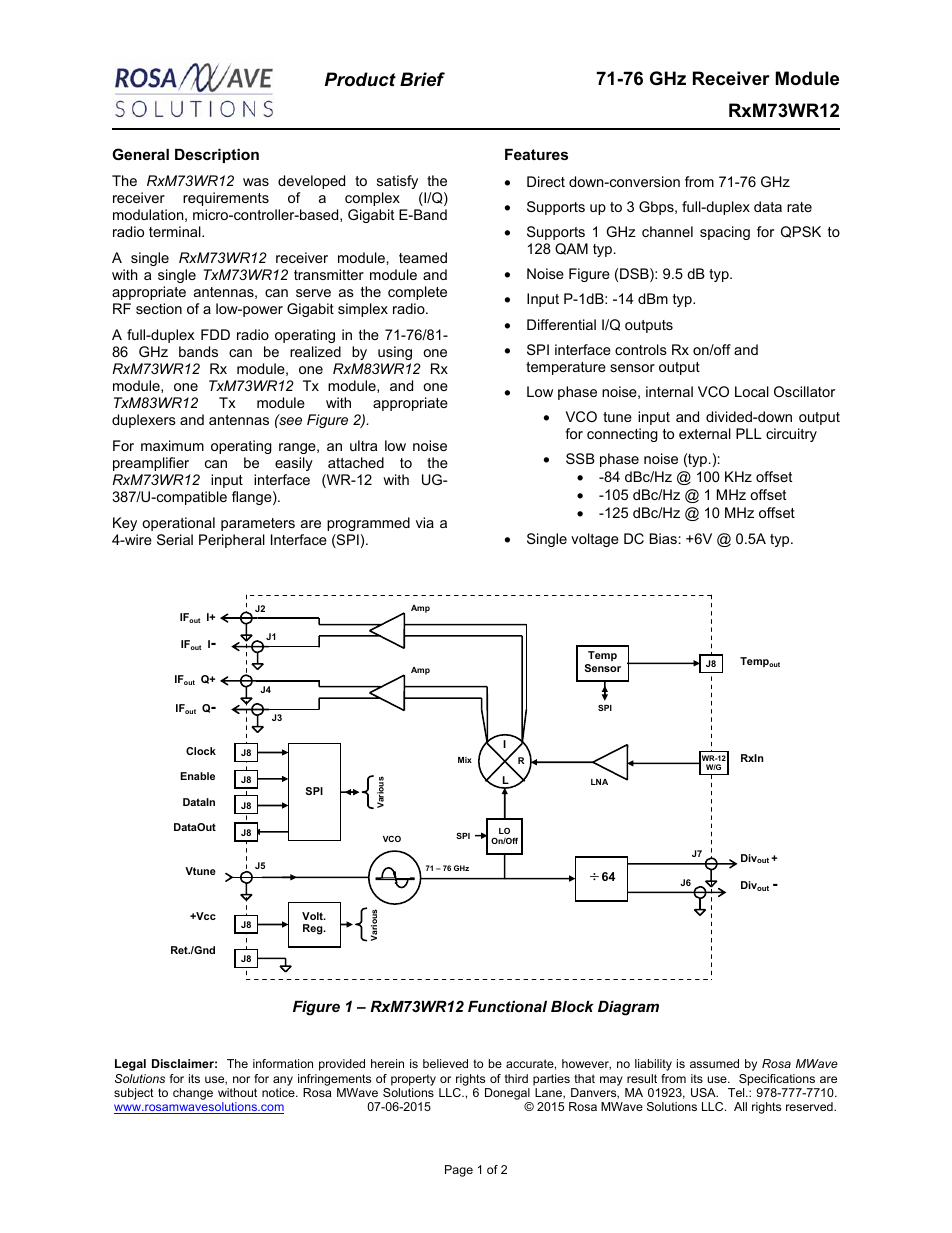  I want to click on Mix, so click(465, 760).
